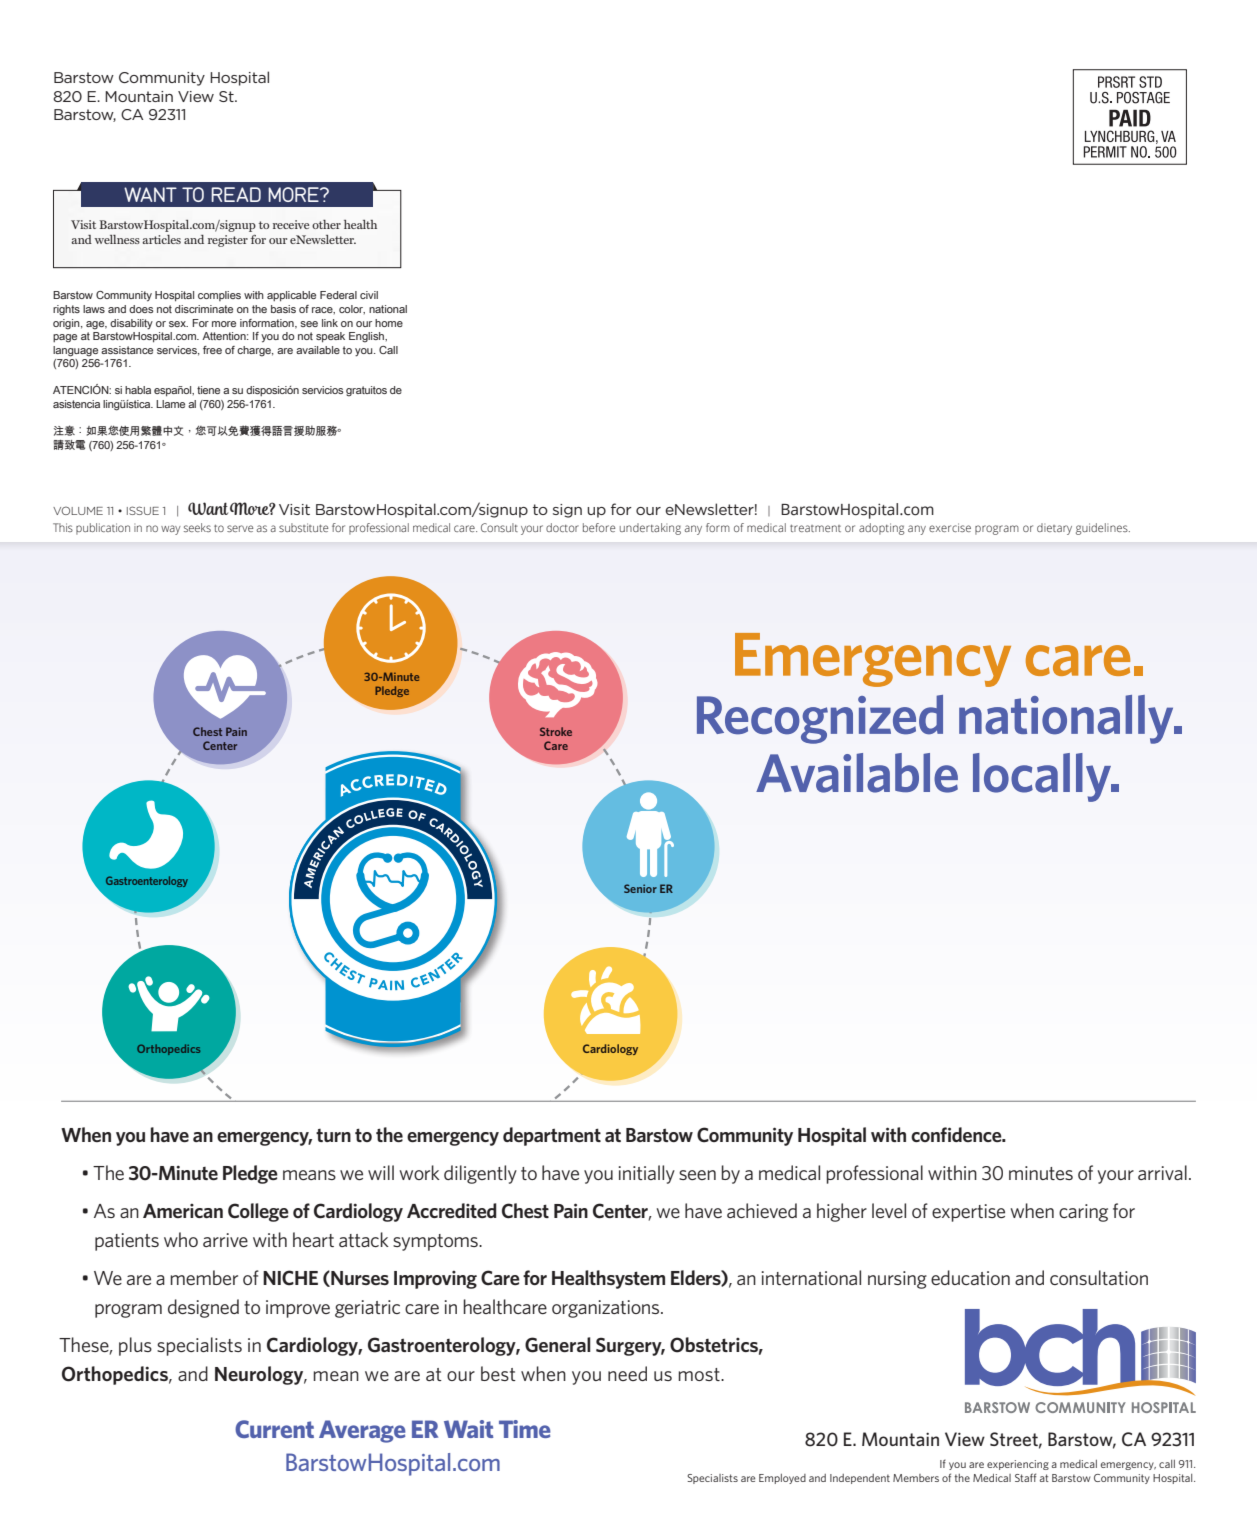 The image size is (1257, 1519). Describe the element at coordinates (552, 1136) in the page. I see `department` at that location.
